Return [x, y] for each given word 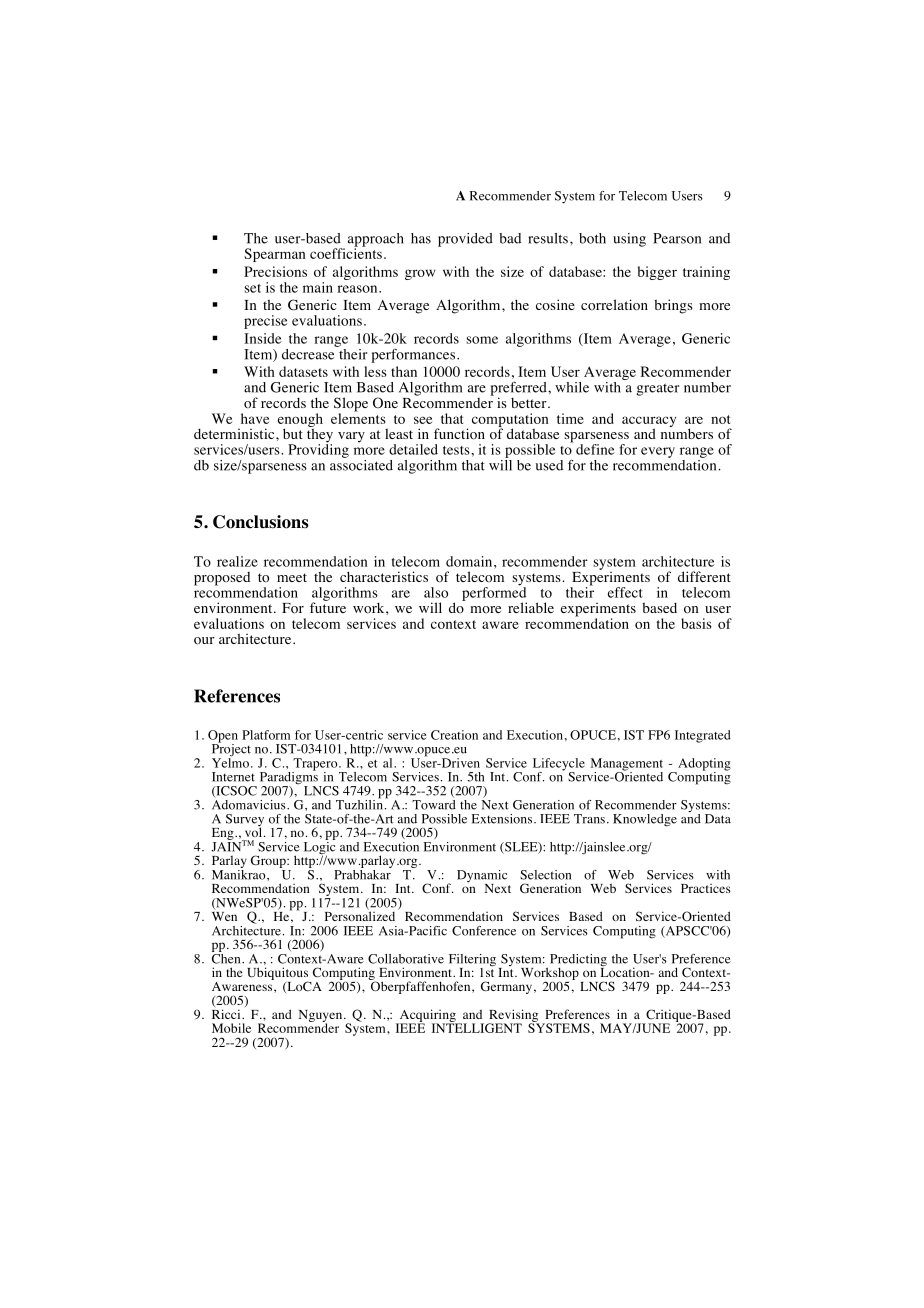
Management [627, 765]
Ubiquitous [278, 974]
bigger [657, 273]
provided [465, 240]
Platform [266, 735]
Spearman [274, 255]
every [658, 452]
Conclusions [261, 522]
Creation [454, 735]
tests [457, 450]
